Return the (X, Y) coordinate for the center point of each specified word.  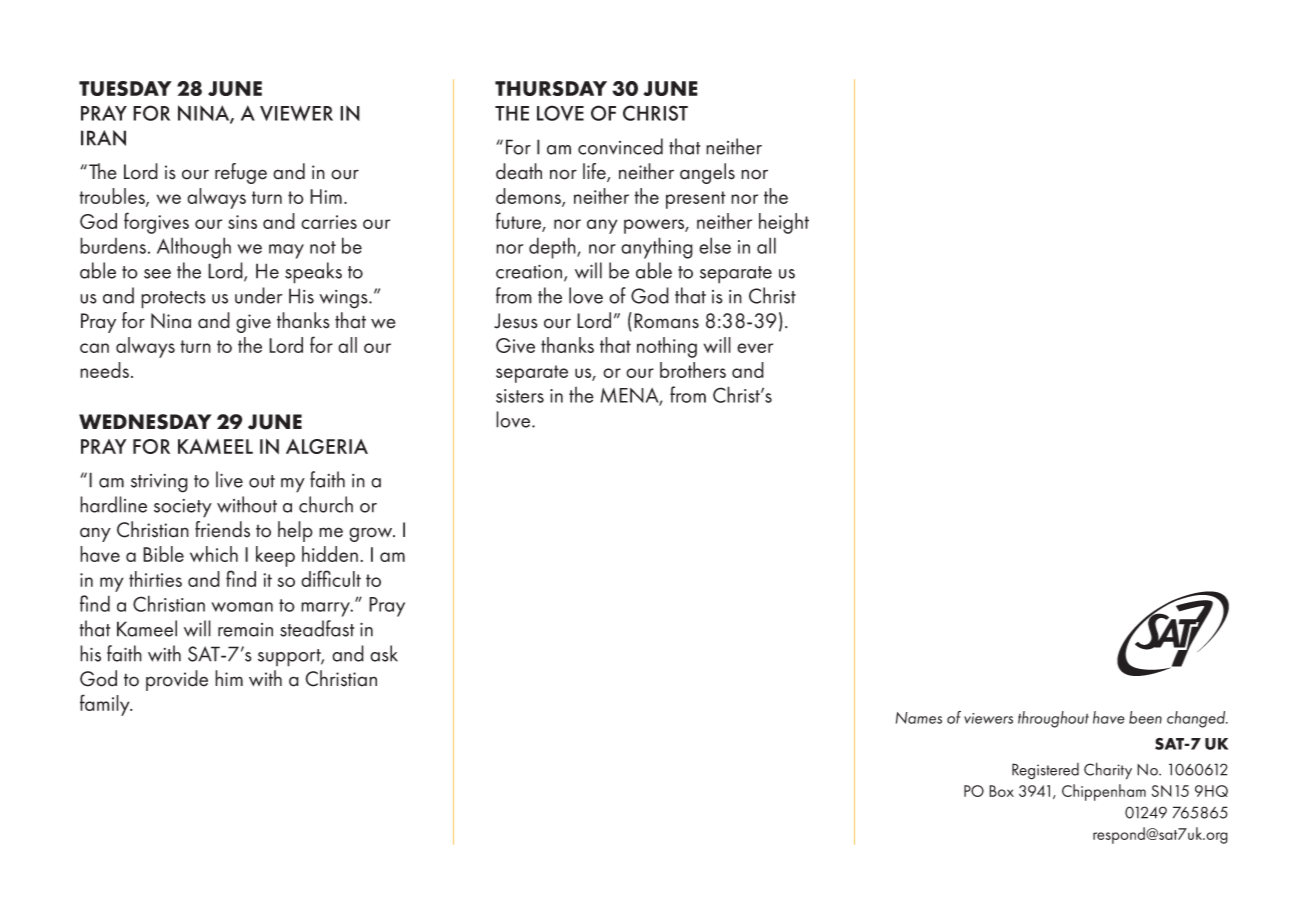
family (106, 705)
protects (173, 300)
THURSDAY (551, 88)
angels (707, 173)
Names (919, 718)
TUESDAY (125, 88)
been (1145, 717)
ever (755, 348)
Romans (666, 321)
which (214, 554)
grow (372, 534)
